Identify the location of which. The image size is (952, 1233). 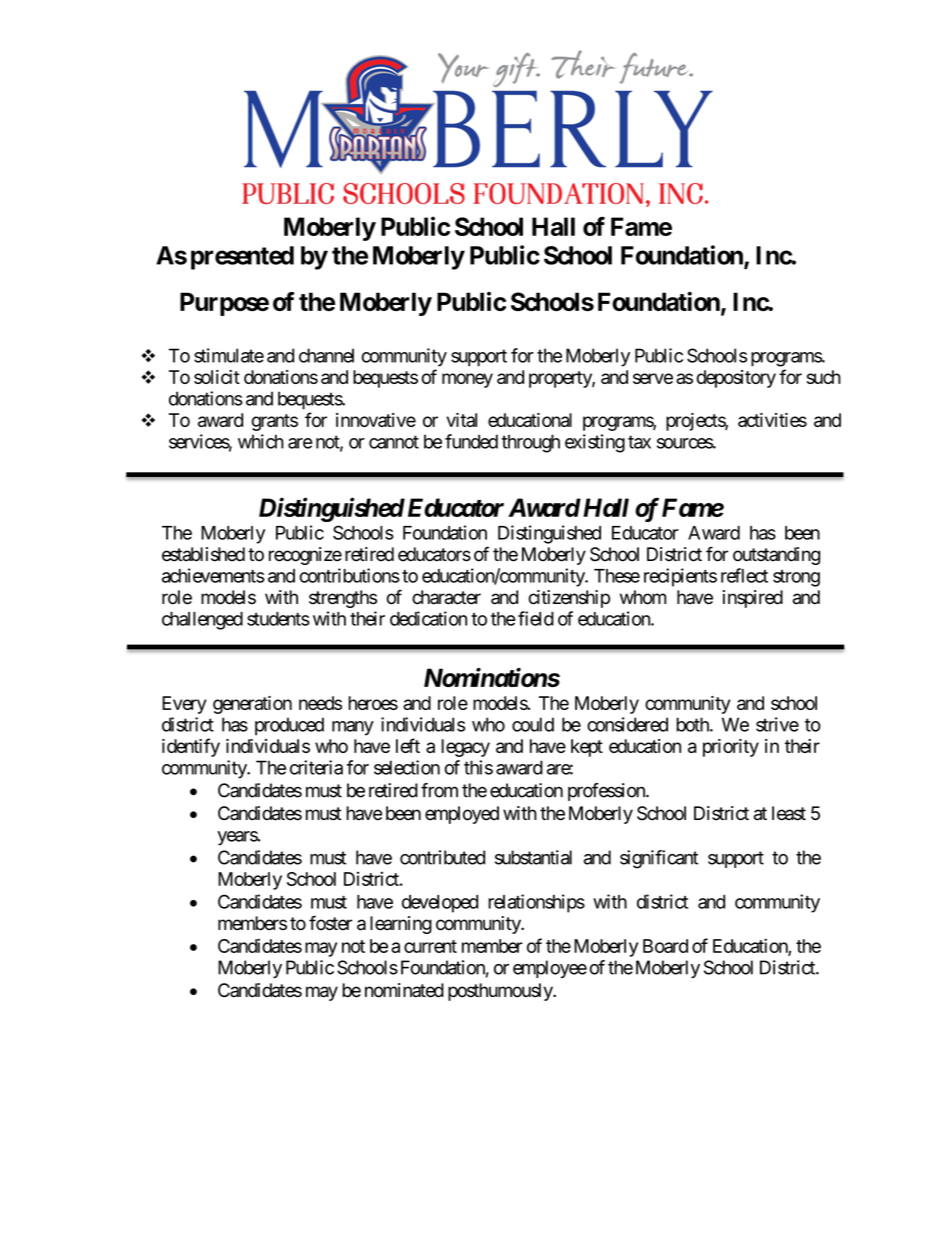
(261, 441).
